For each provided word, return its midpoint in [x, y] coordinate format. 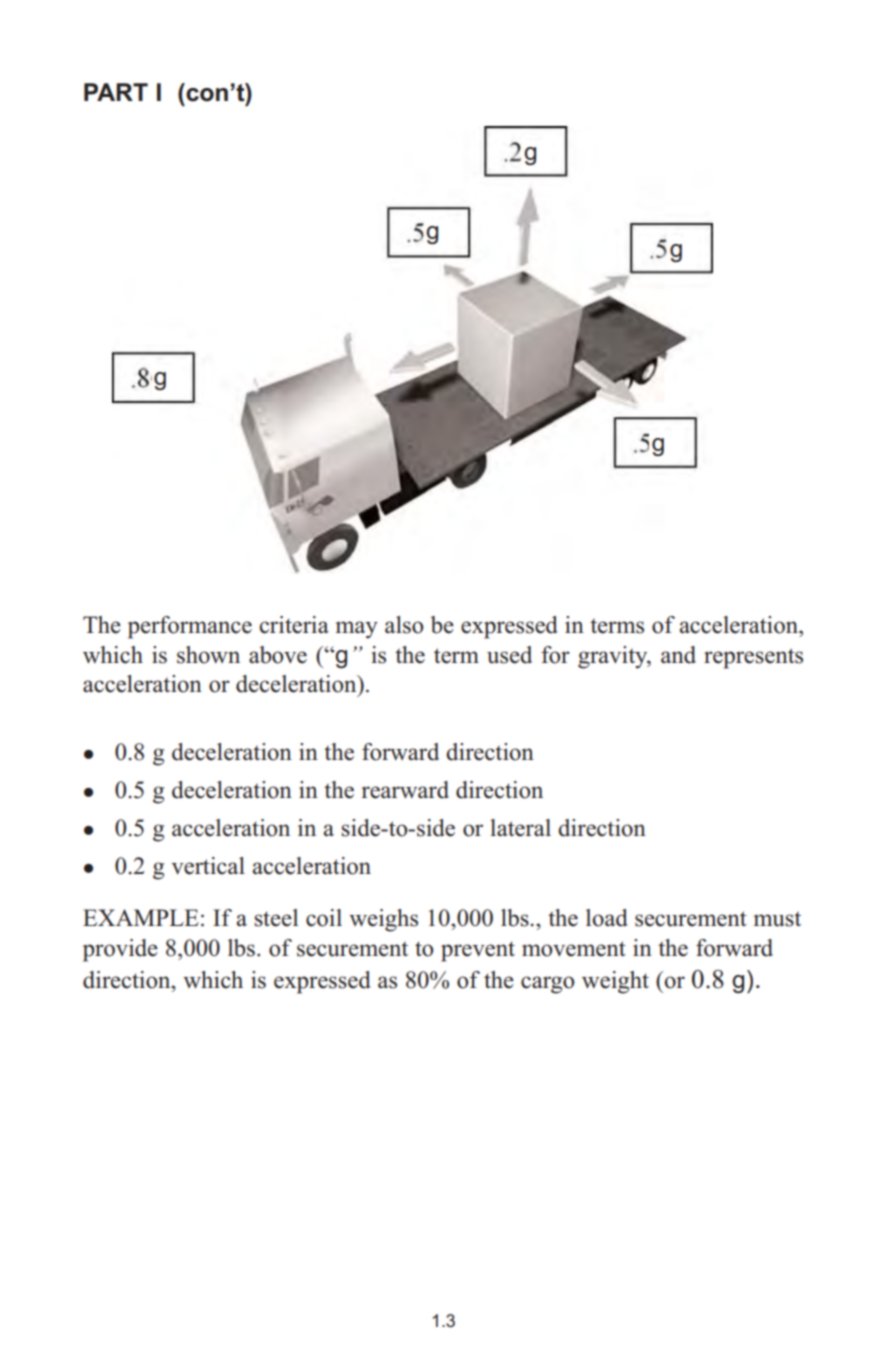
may [357, 630]
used [509, 655]
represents [753, 658]
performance [190, 627]
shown [208, 655]
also [404, 625]
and [678, 655]
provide [120, 950]
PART [116, 92]
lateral [520, 828]
